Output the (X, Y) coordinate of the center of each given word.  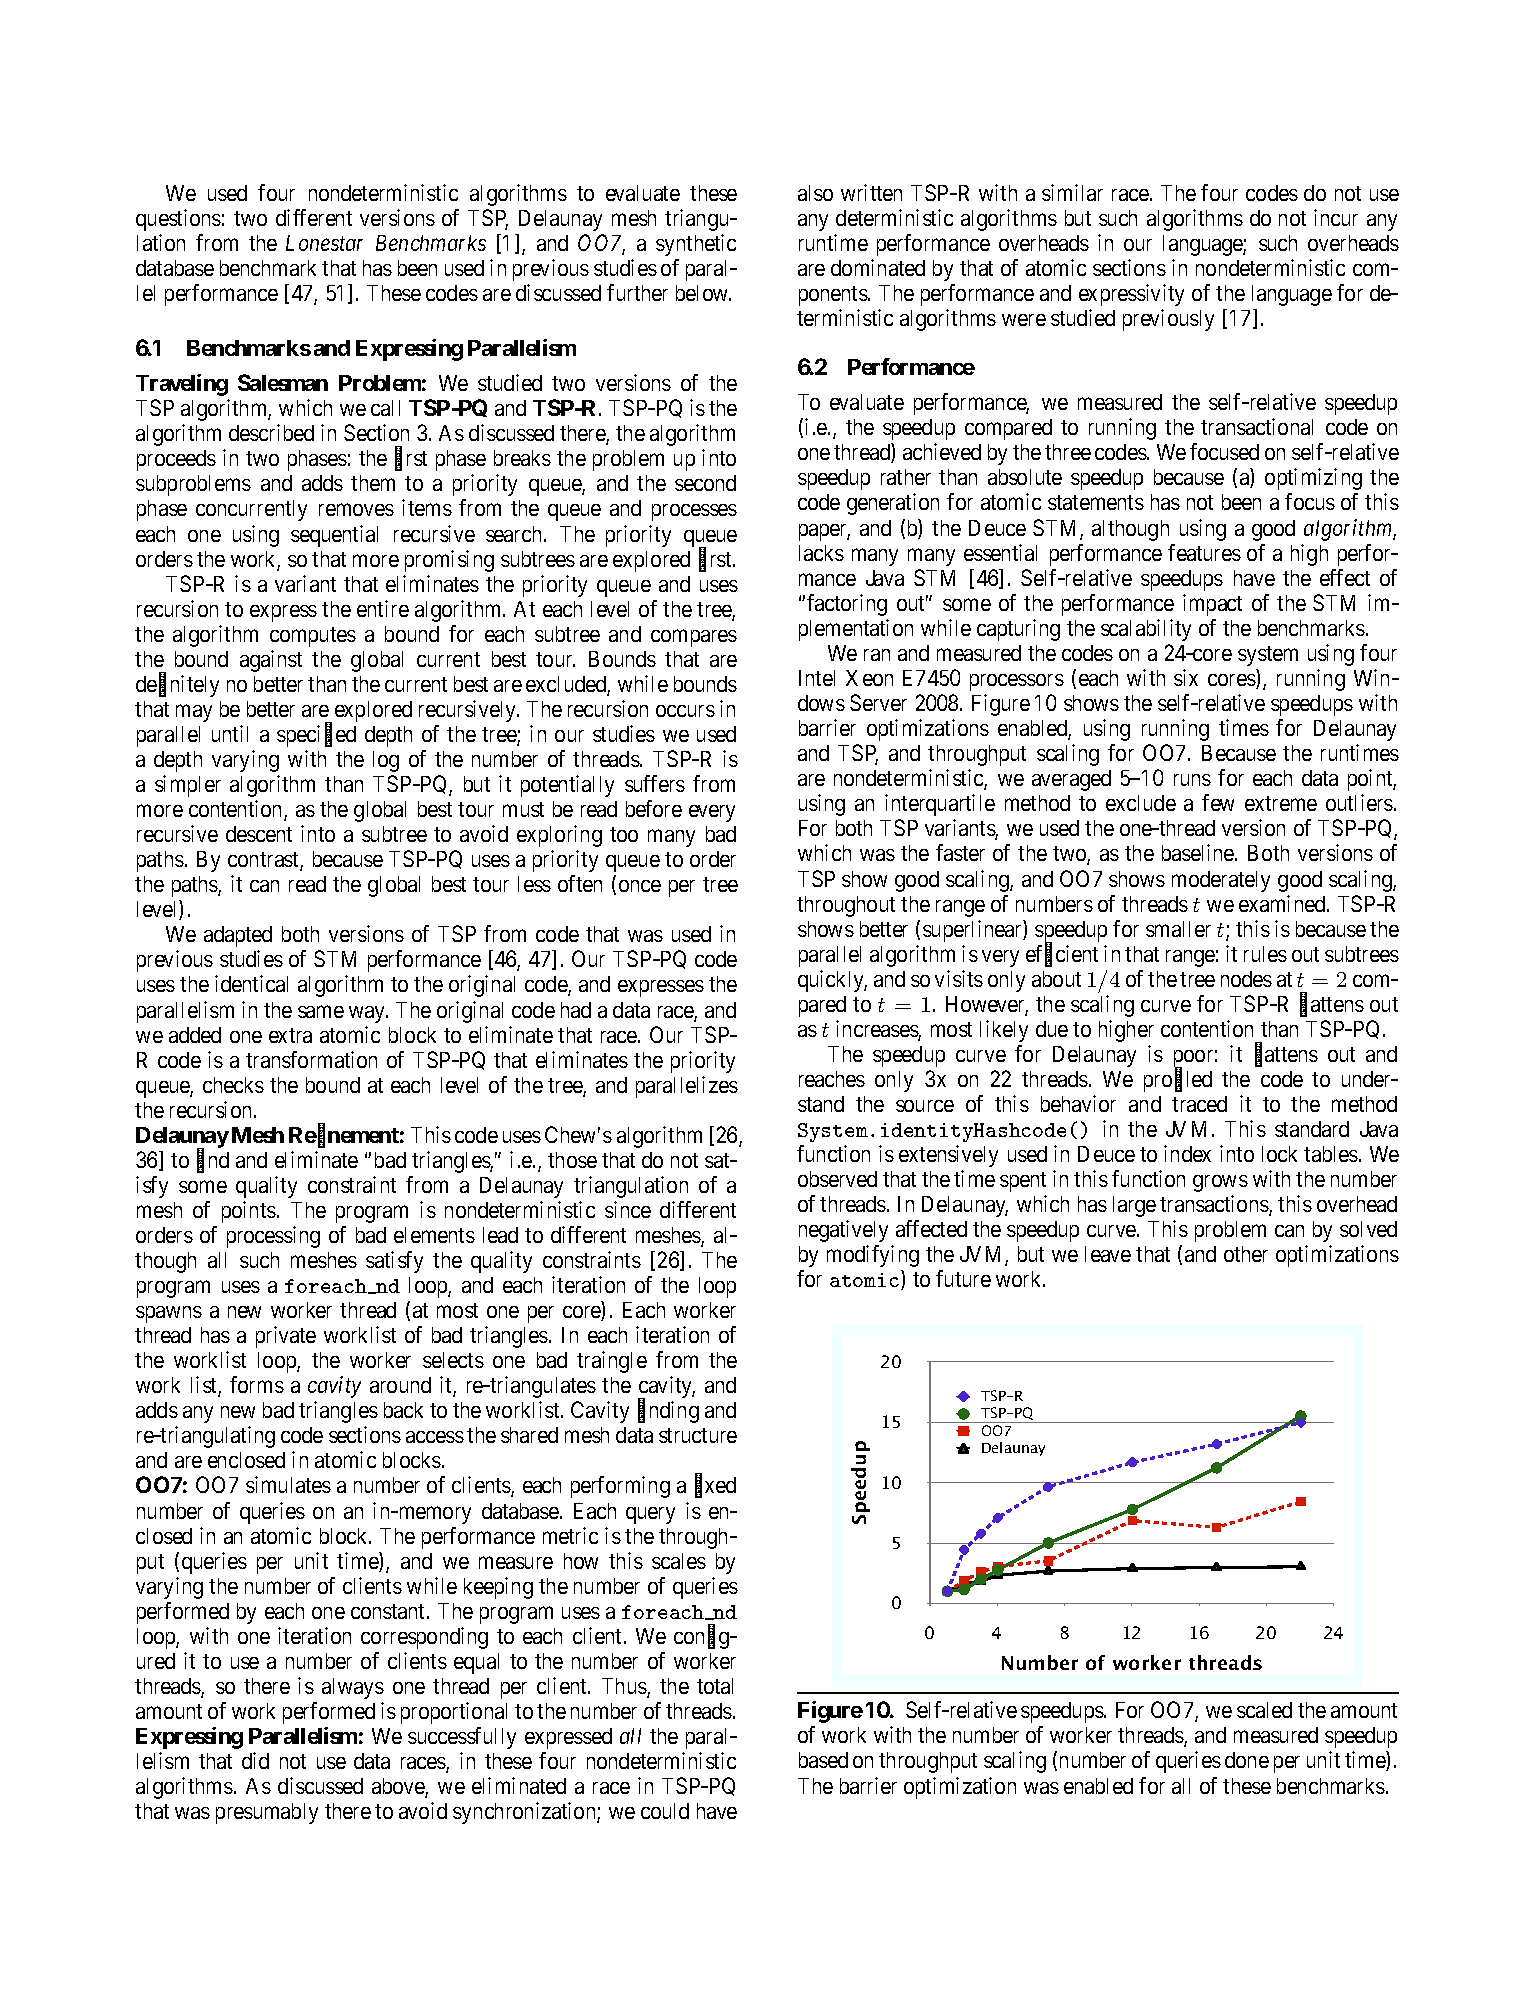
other (1246, 1254)
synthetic (696, 245)
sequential (334, 536)
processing (273, 1237)
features (1204, 552)
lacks (821, 553)
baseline (1199, 852)
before (654, 808)
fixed (715, 1486)
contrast (264, 861)
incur (1336, 217)
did (255, 1760)
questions (178, 220)
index (1187, 1153)
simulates (288, 1484)
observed (837, 1179)
